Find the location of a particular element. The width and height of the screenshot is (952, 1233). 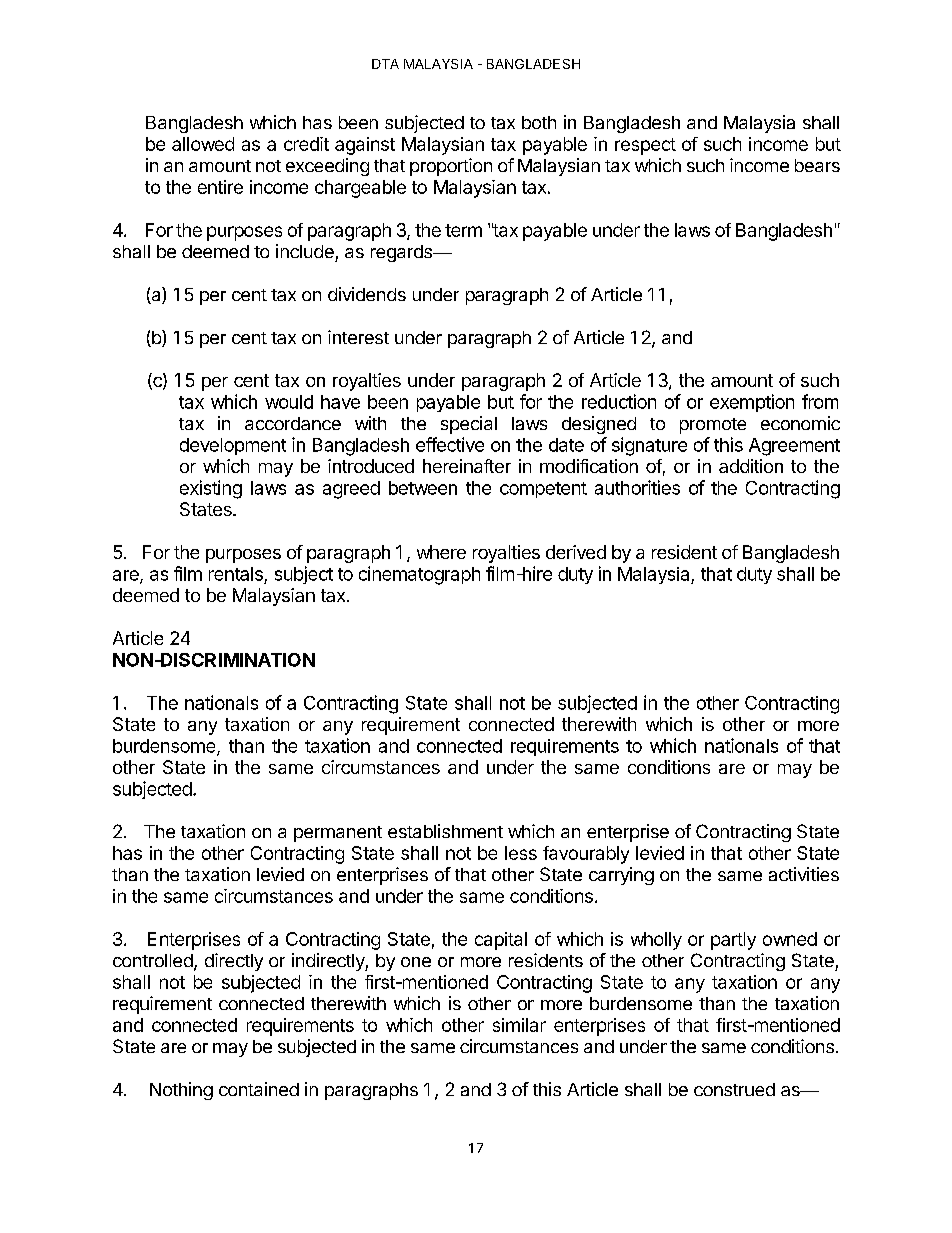

where is located at coordinates (441, 552).
